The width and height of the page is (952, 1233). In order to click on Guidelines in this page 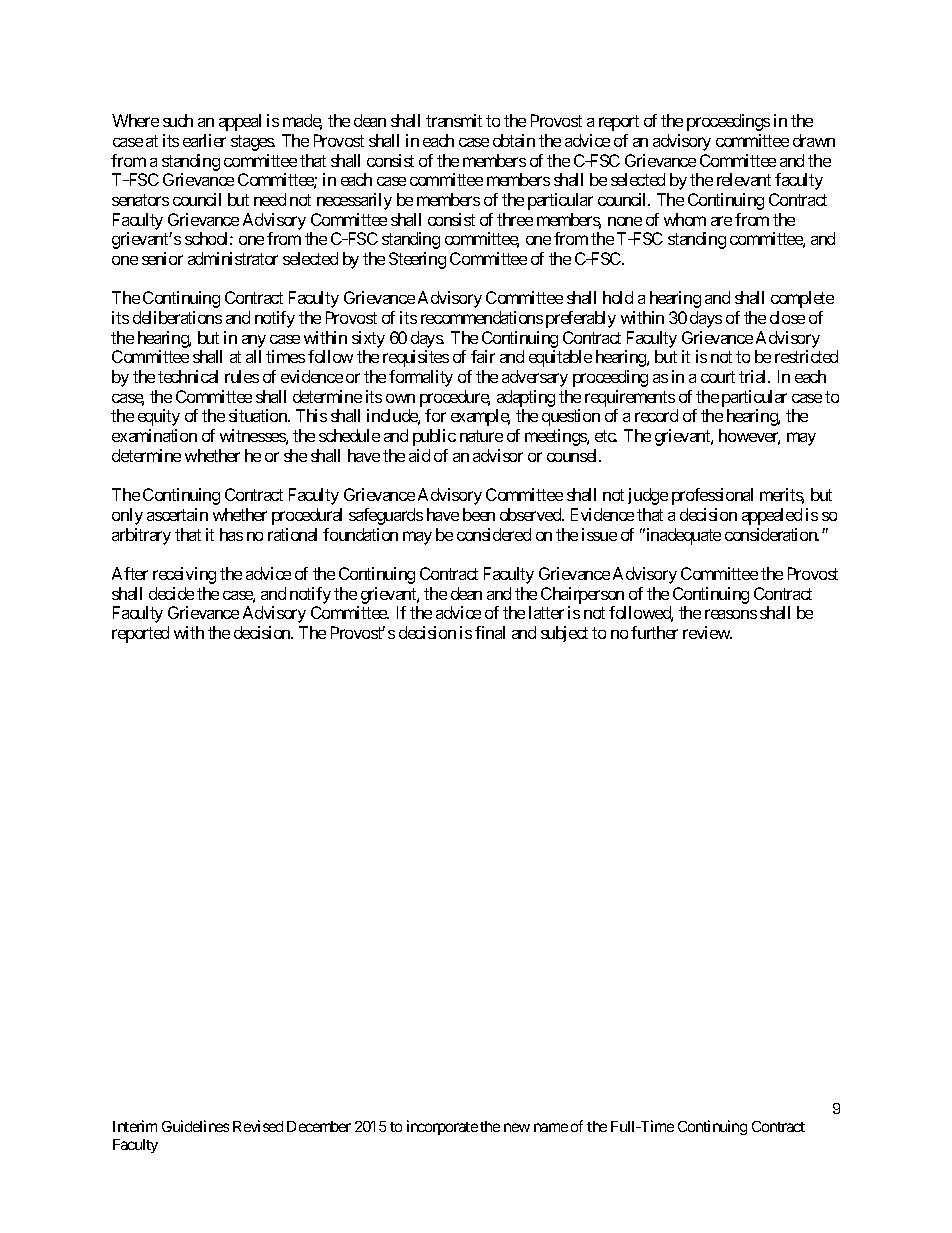, I will do `click(195, 1126)`.
